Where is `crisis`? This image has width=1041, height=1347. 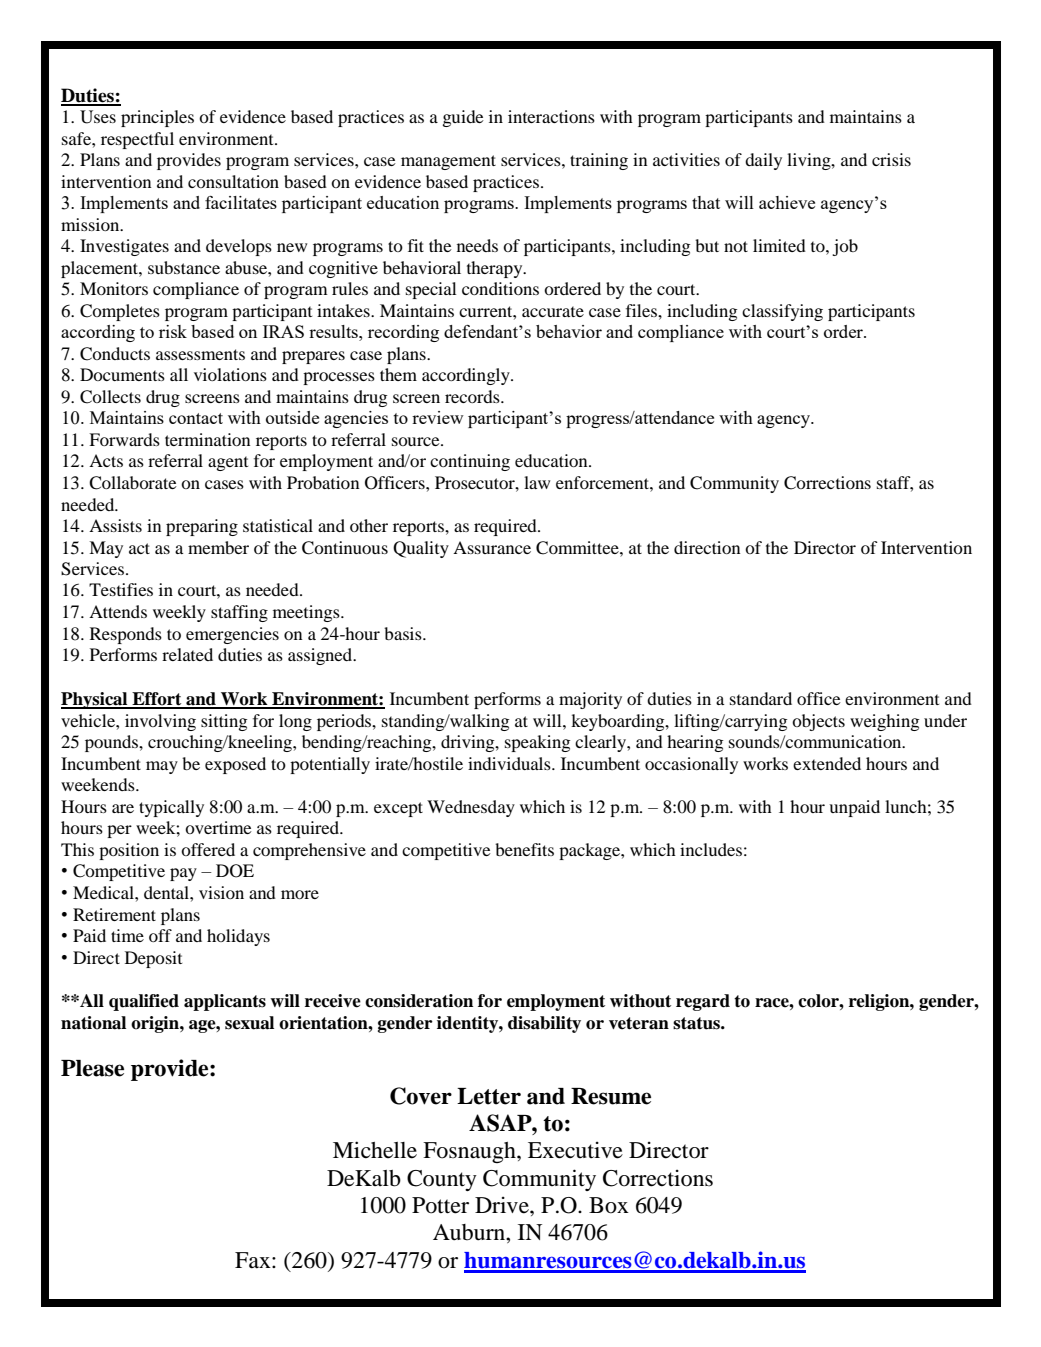
crisis is located at coordinates (891, 159).
